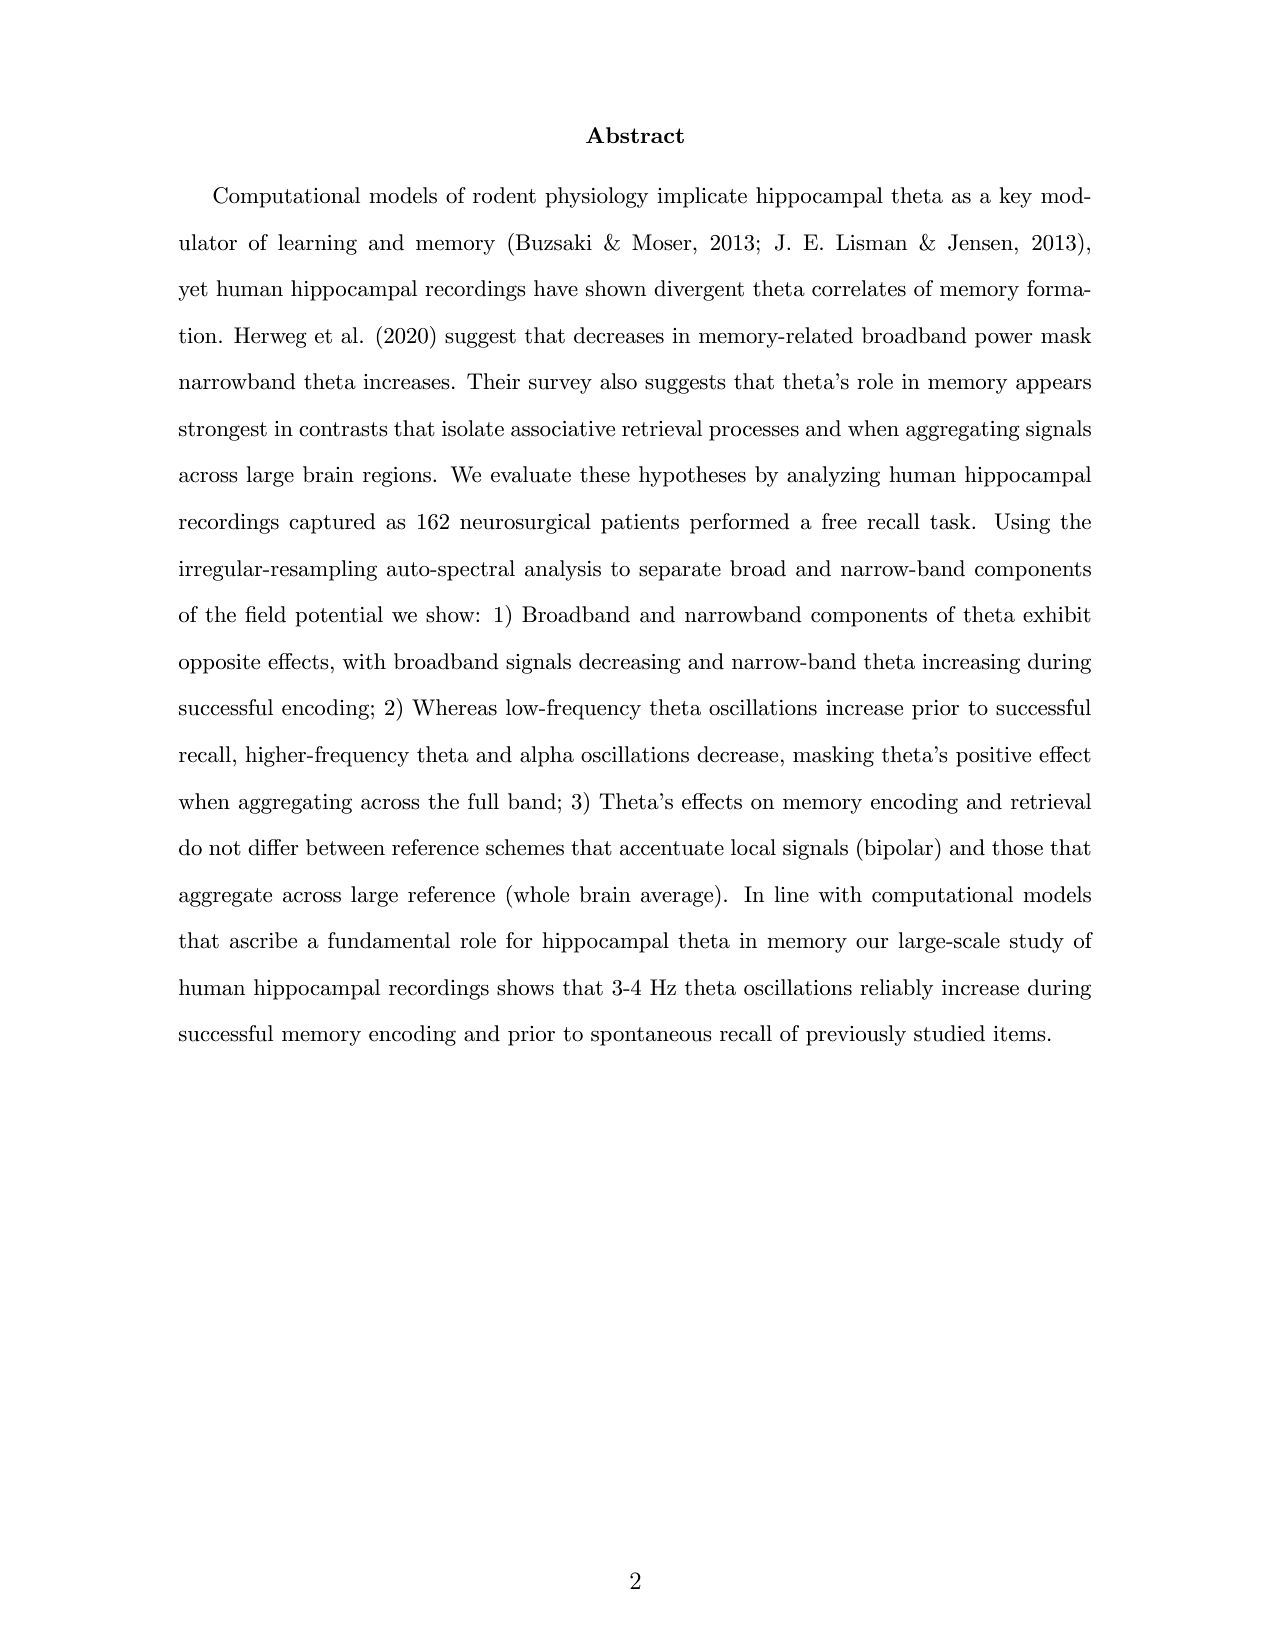  I want to click on field, so click(265, 614).
